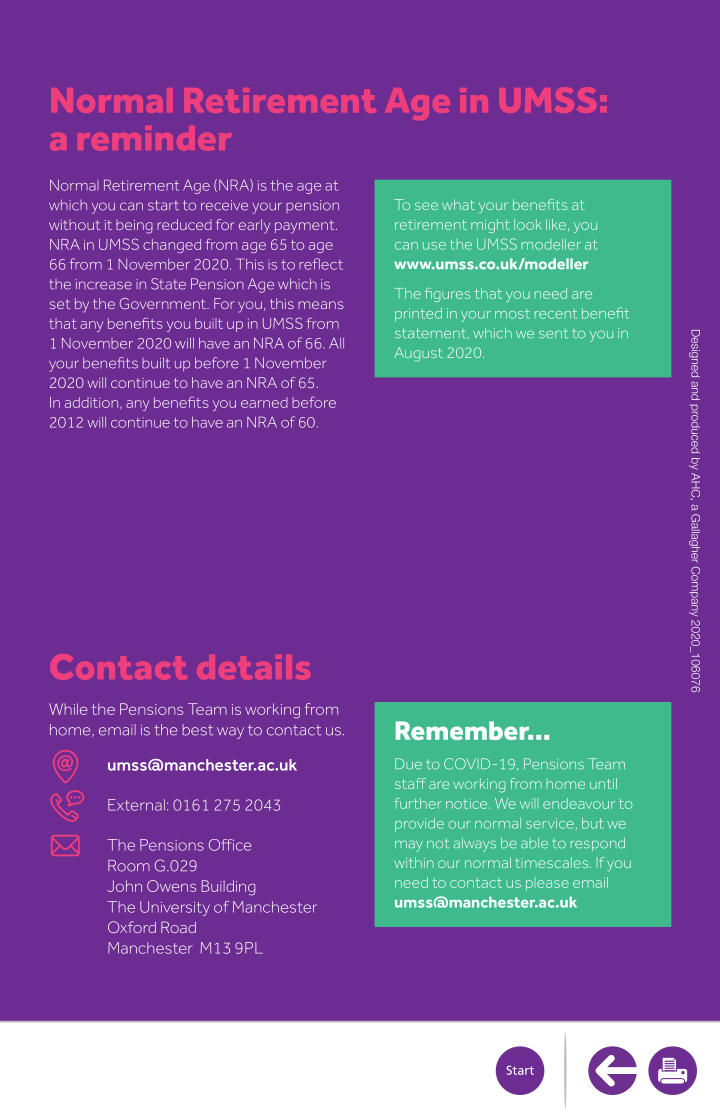 The image size is (720, 1119). I want to click on Due, so click(408, 764).
